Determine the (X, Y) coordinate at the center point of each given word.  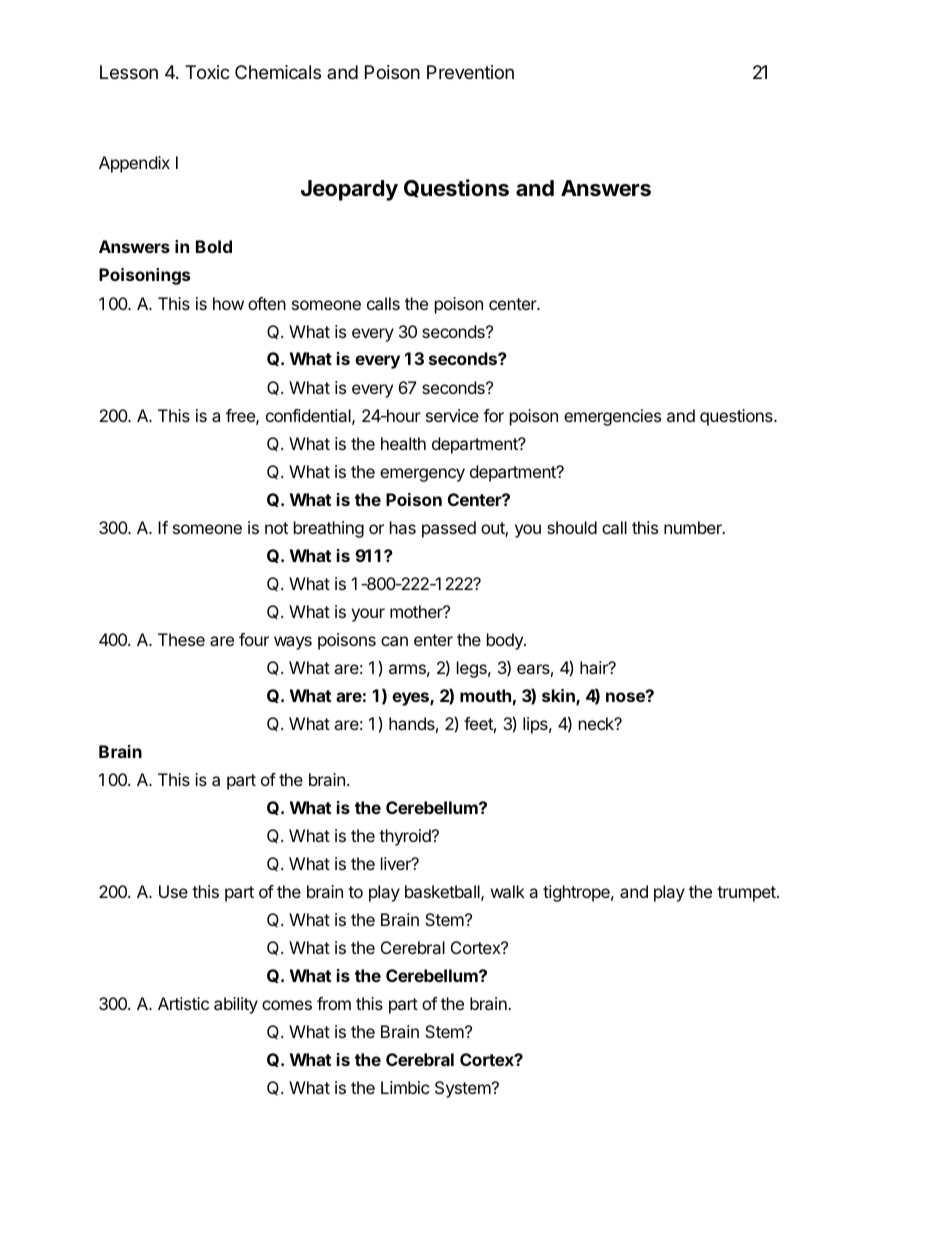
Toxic (207, 72)
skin (559, 697)
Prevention (470, 72)
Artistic (183, 1003)
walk (508, 891)
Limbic (405, 1087)
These (181, 639)
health (403, 443)
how (228, 303)
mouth (485, 695)
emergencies (612, 417)
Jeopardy (349, 190)
